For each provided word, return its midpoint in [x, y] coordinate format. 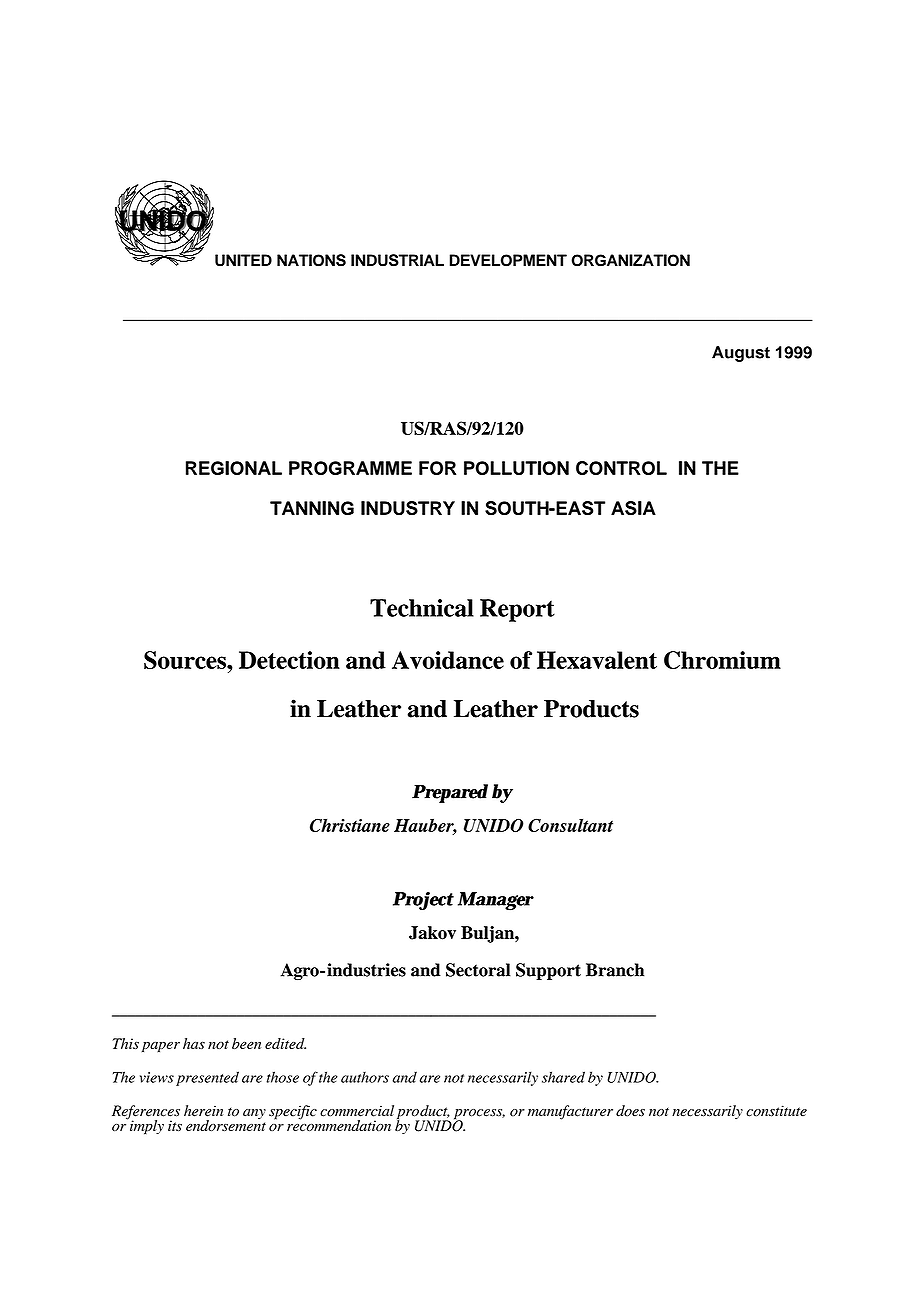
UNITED [243, 260]
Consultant [570, 825]
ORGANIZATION [630, 260]
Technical [422, 608]
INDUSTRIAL [397, 260]
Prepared [450, 793]
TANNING [312, 508]
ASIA [633, 508]
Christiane [350, 825]
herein [203, 1111]
